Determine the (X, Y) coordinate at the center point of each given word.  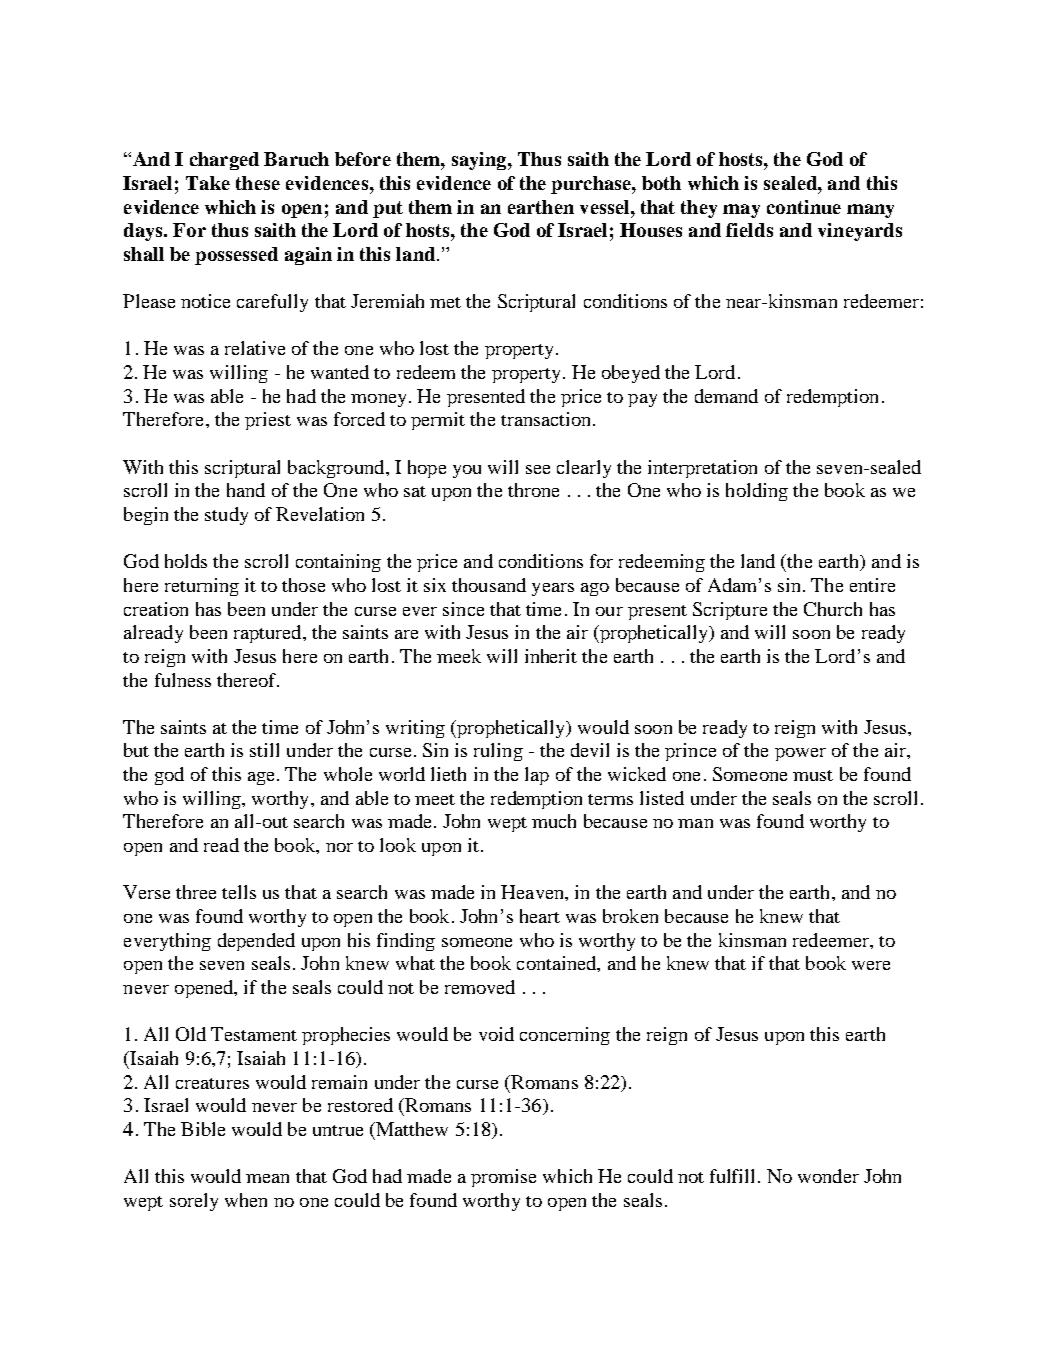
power (800, 754)
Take (208, 183)
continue (804, 207)
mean (267, 1178)
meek (459, 656)
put (388, 209)
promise (503, 1178)
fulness (183, 680)
